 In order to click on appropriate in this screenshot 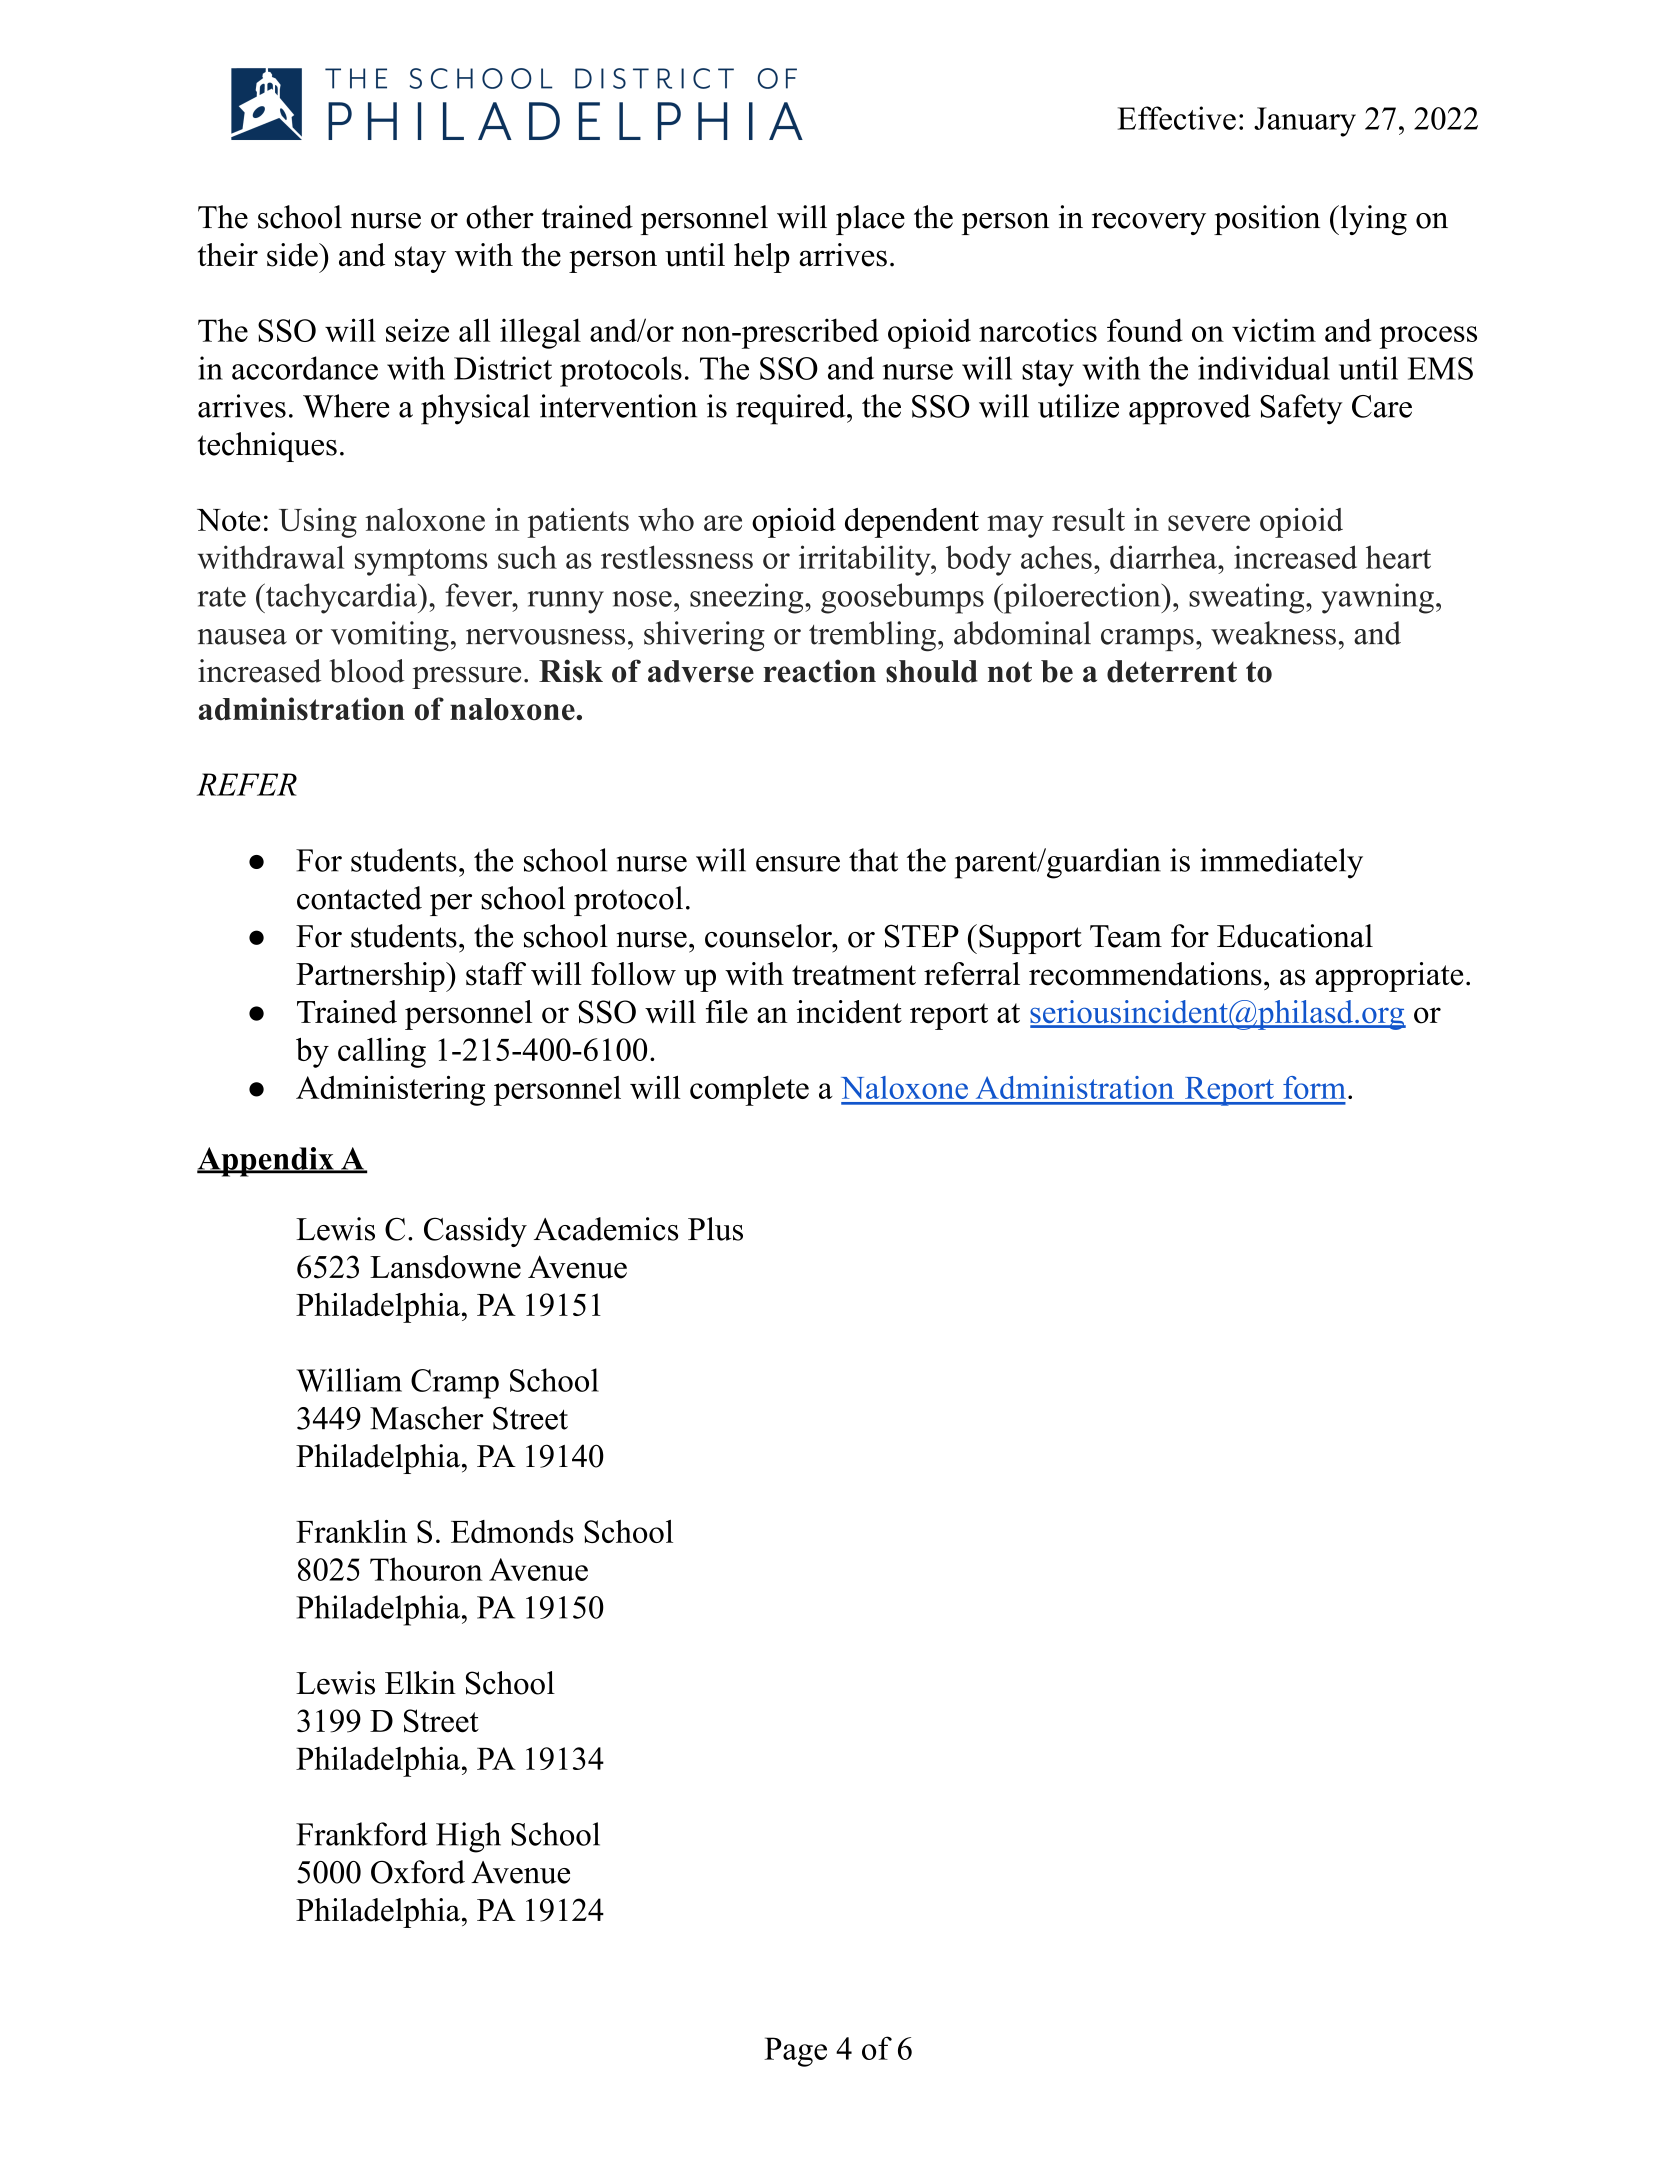, I will do `click(1389, 977)`.
